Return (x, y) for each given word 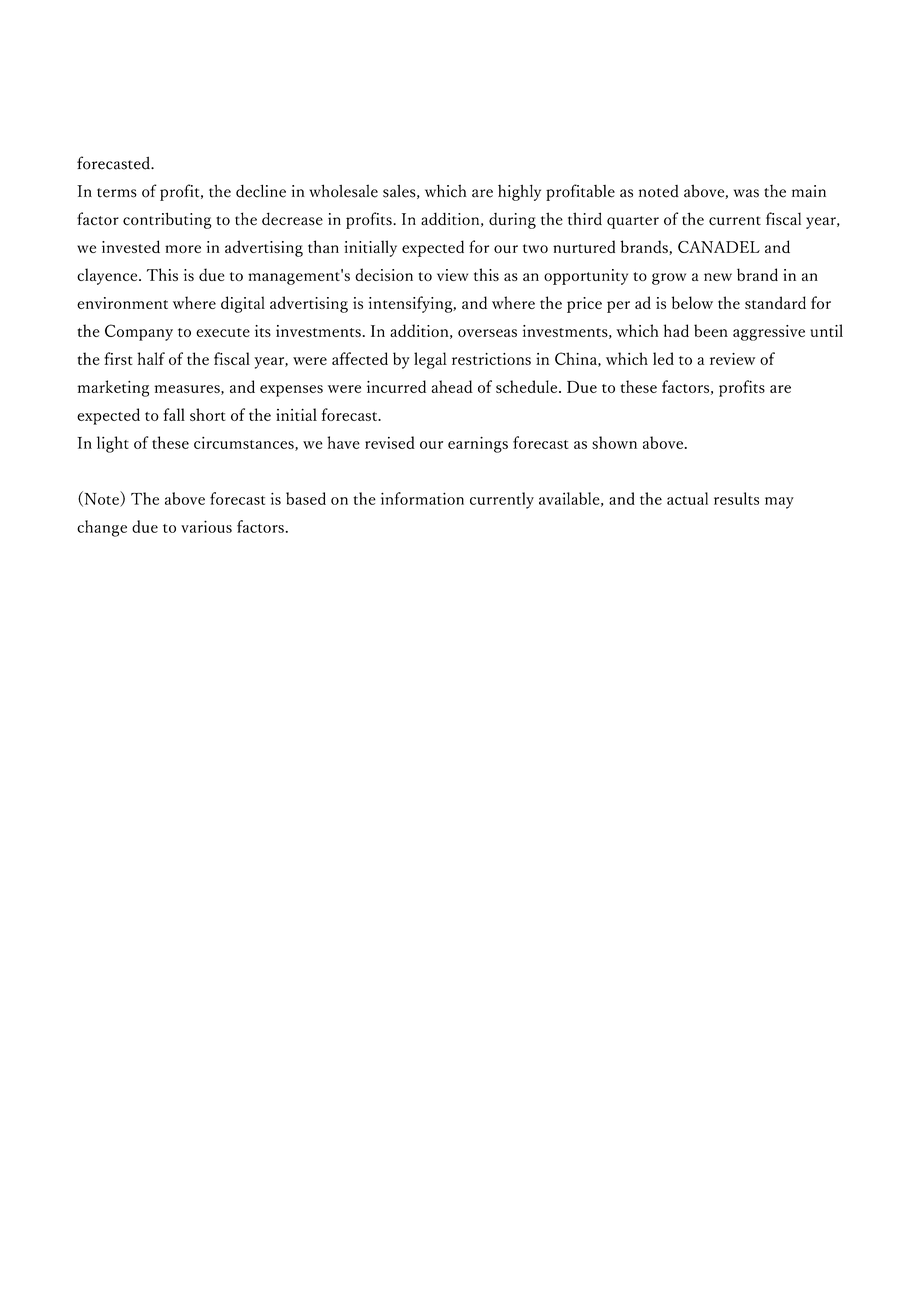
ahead (452, 386)
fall (174, 414)
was (746, 193)
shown (614, 442)
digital (243, 304)
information (422, 498)
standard (775, 302)
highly (519, 192)
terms (117, 193)
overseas (487, 333)
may (779, 503)
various (206, 526)
